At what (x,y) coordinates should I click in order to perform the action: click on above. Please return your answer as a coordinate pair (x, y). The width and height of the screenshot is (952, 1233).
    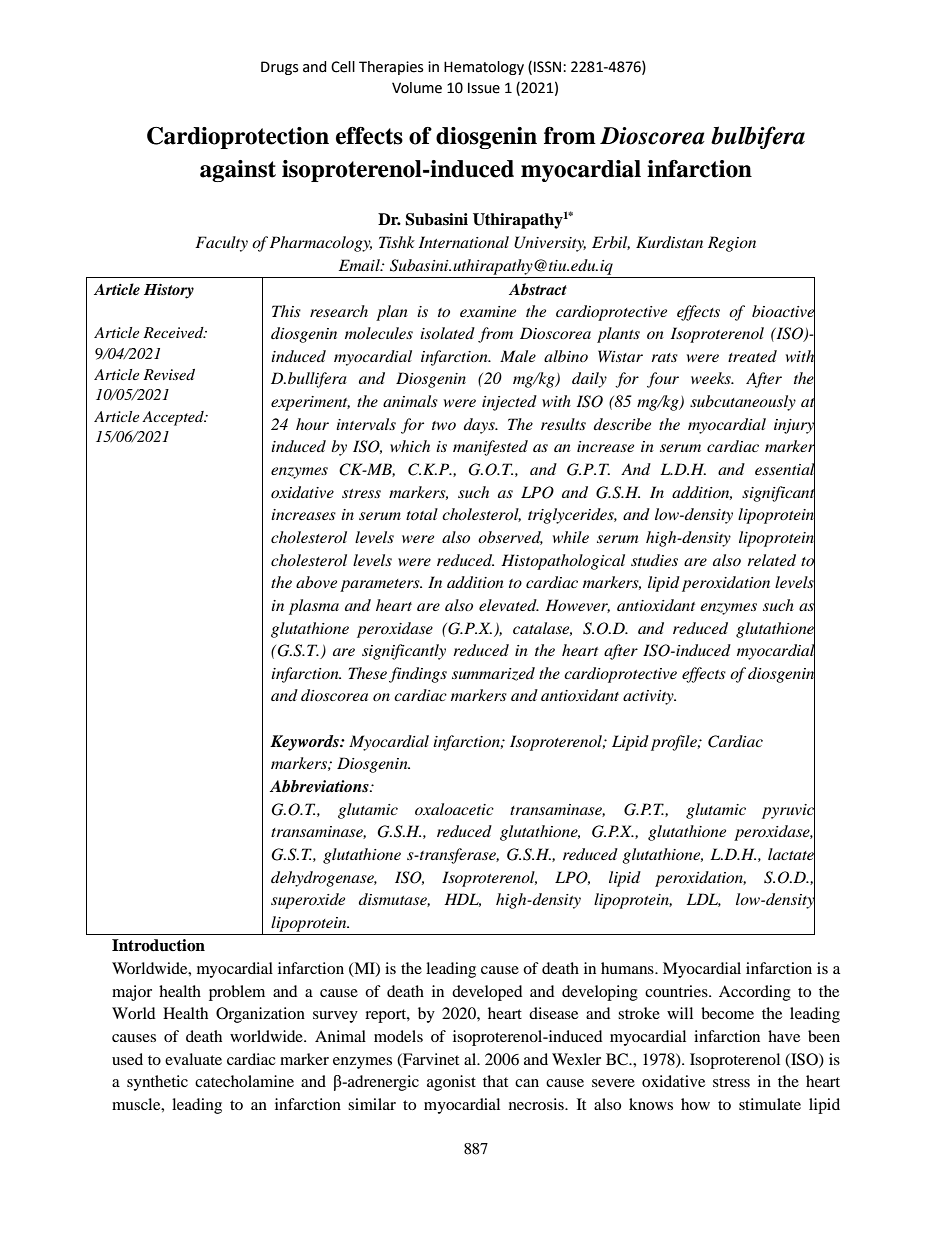
    Looking at the image, I should click on (316, 582).
